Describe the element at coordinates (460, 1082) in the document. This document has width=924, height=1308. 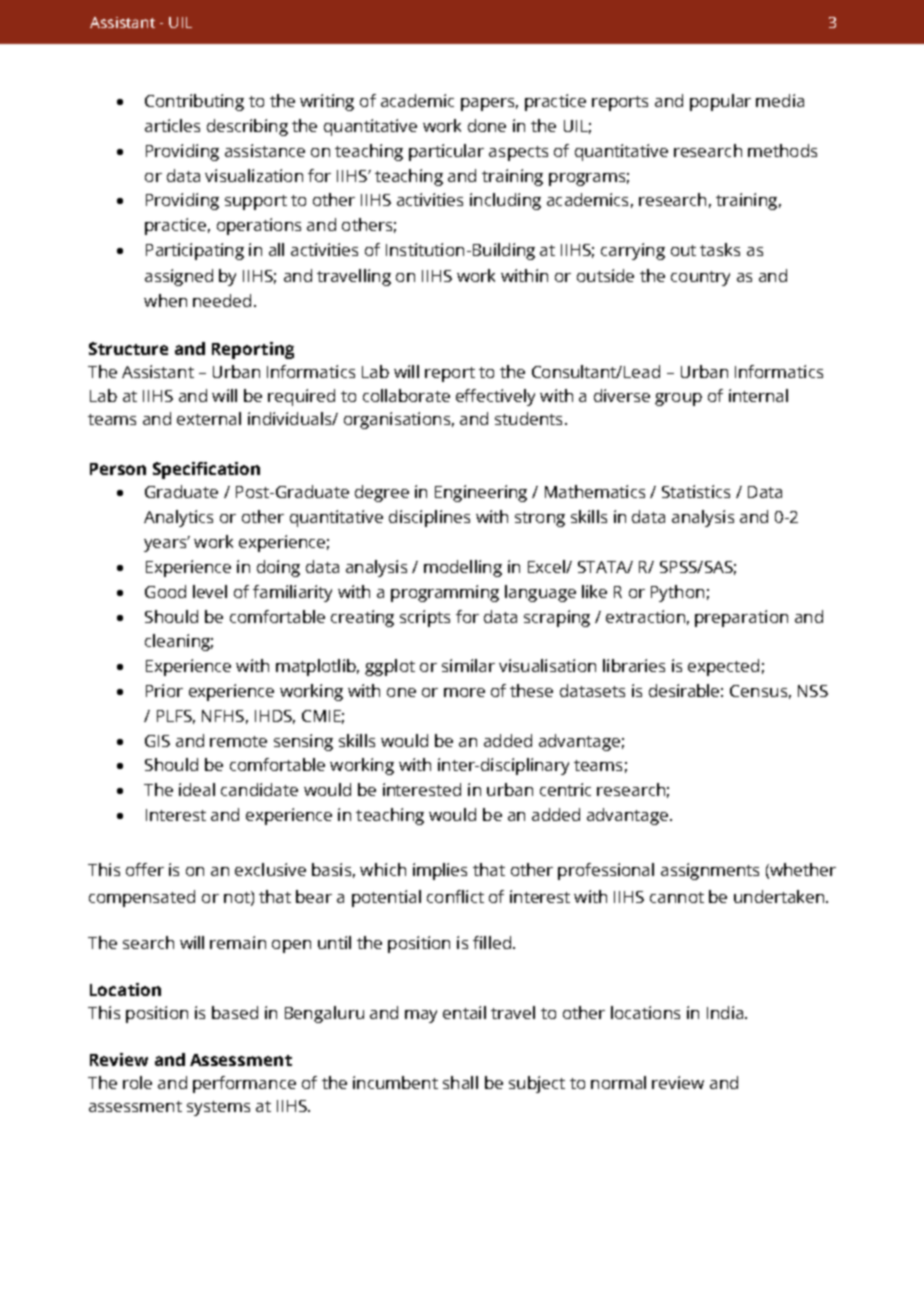
I see `shall` at that location.
